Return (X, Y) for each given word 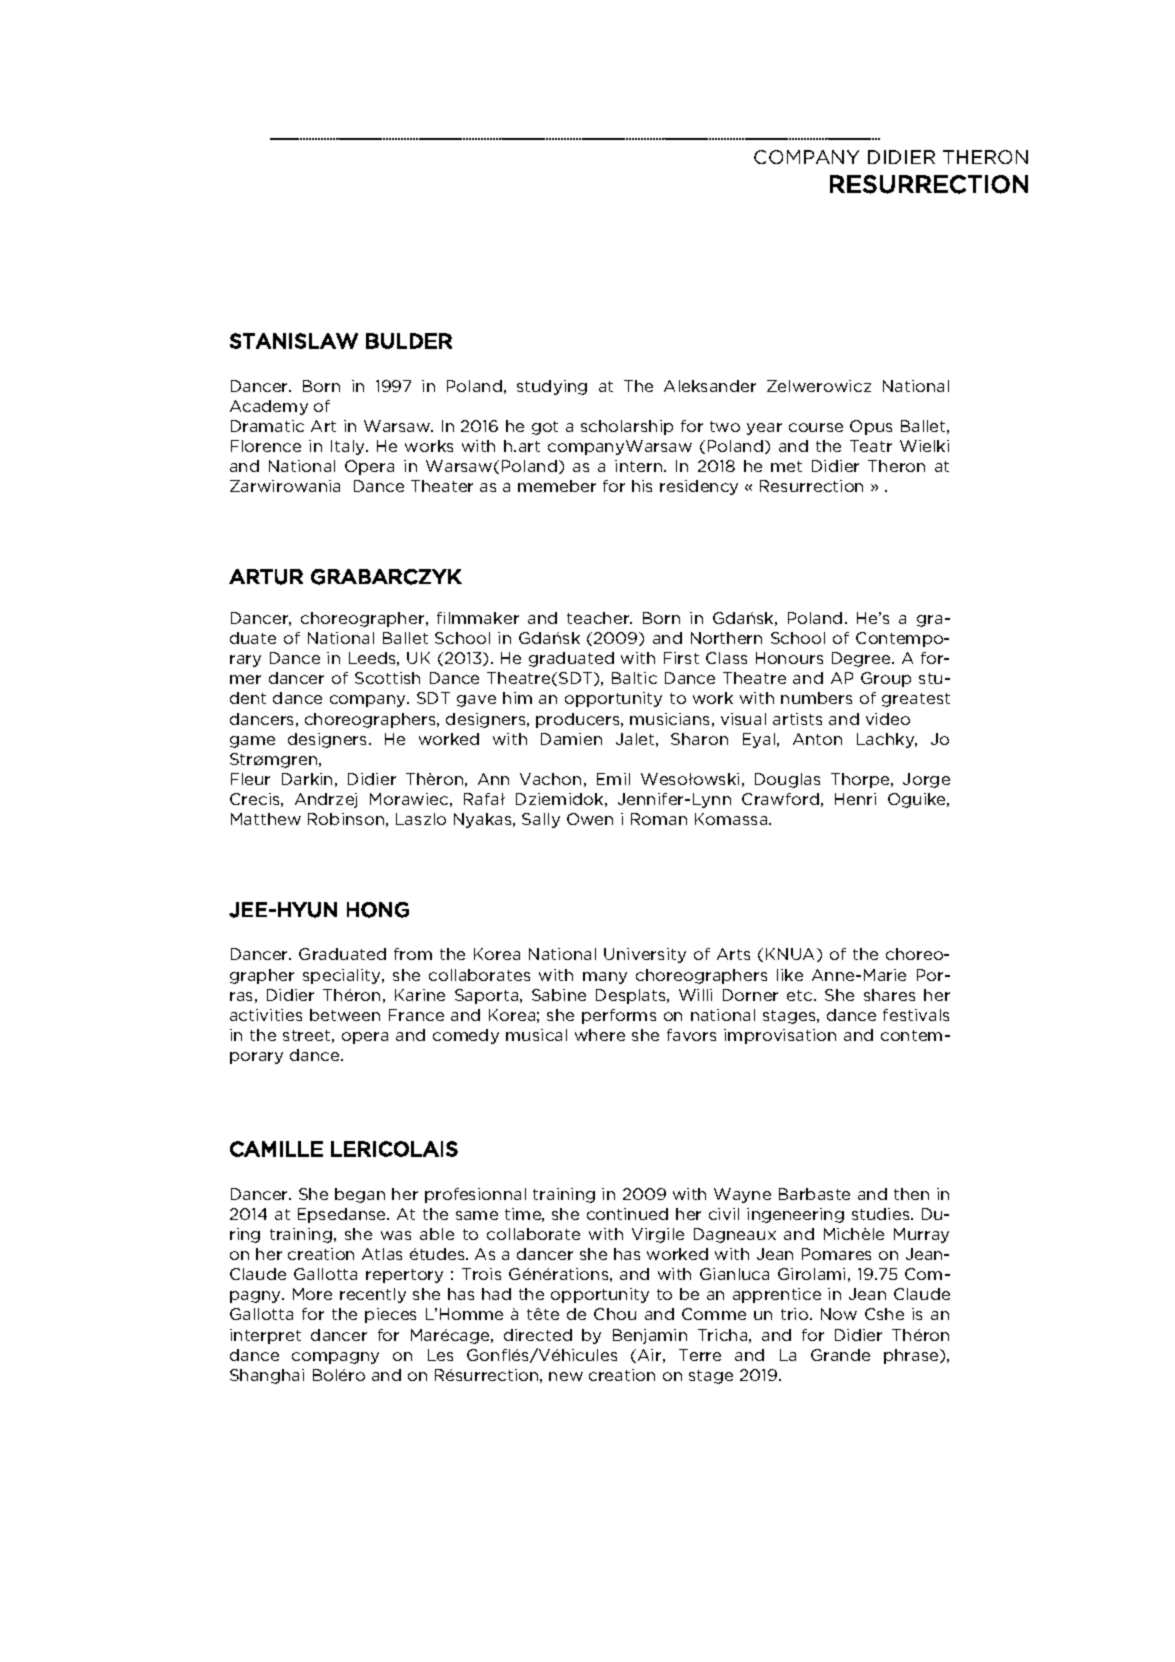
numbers (816, 698)
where (600, 1035)
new (566, 1376)
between (345, 1015)
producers (579, 720)
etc (801, 995)
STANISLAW (294, 341)
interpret (265, 1336)
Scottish (387, 678)
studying (552, 387)
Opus (871, 427)
